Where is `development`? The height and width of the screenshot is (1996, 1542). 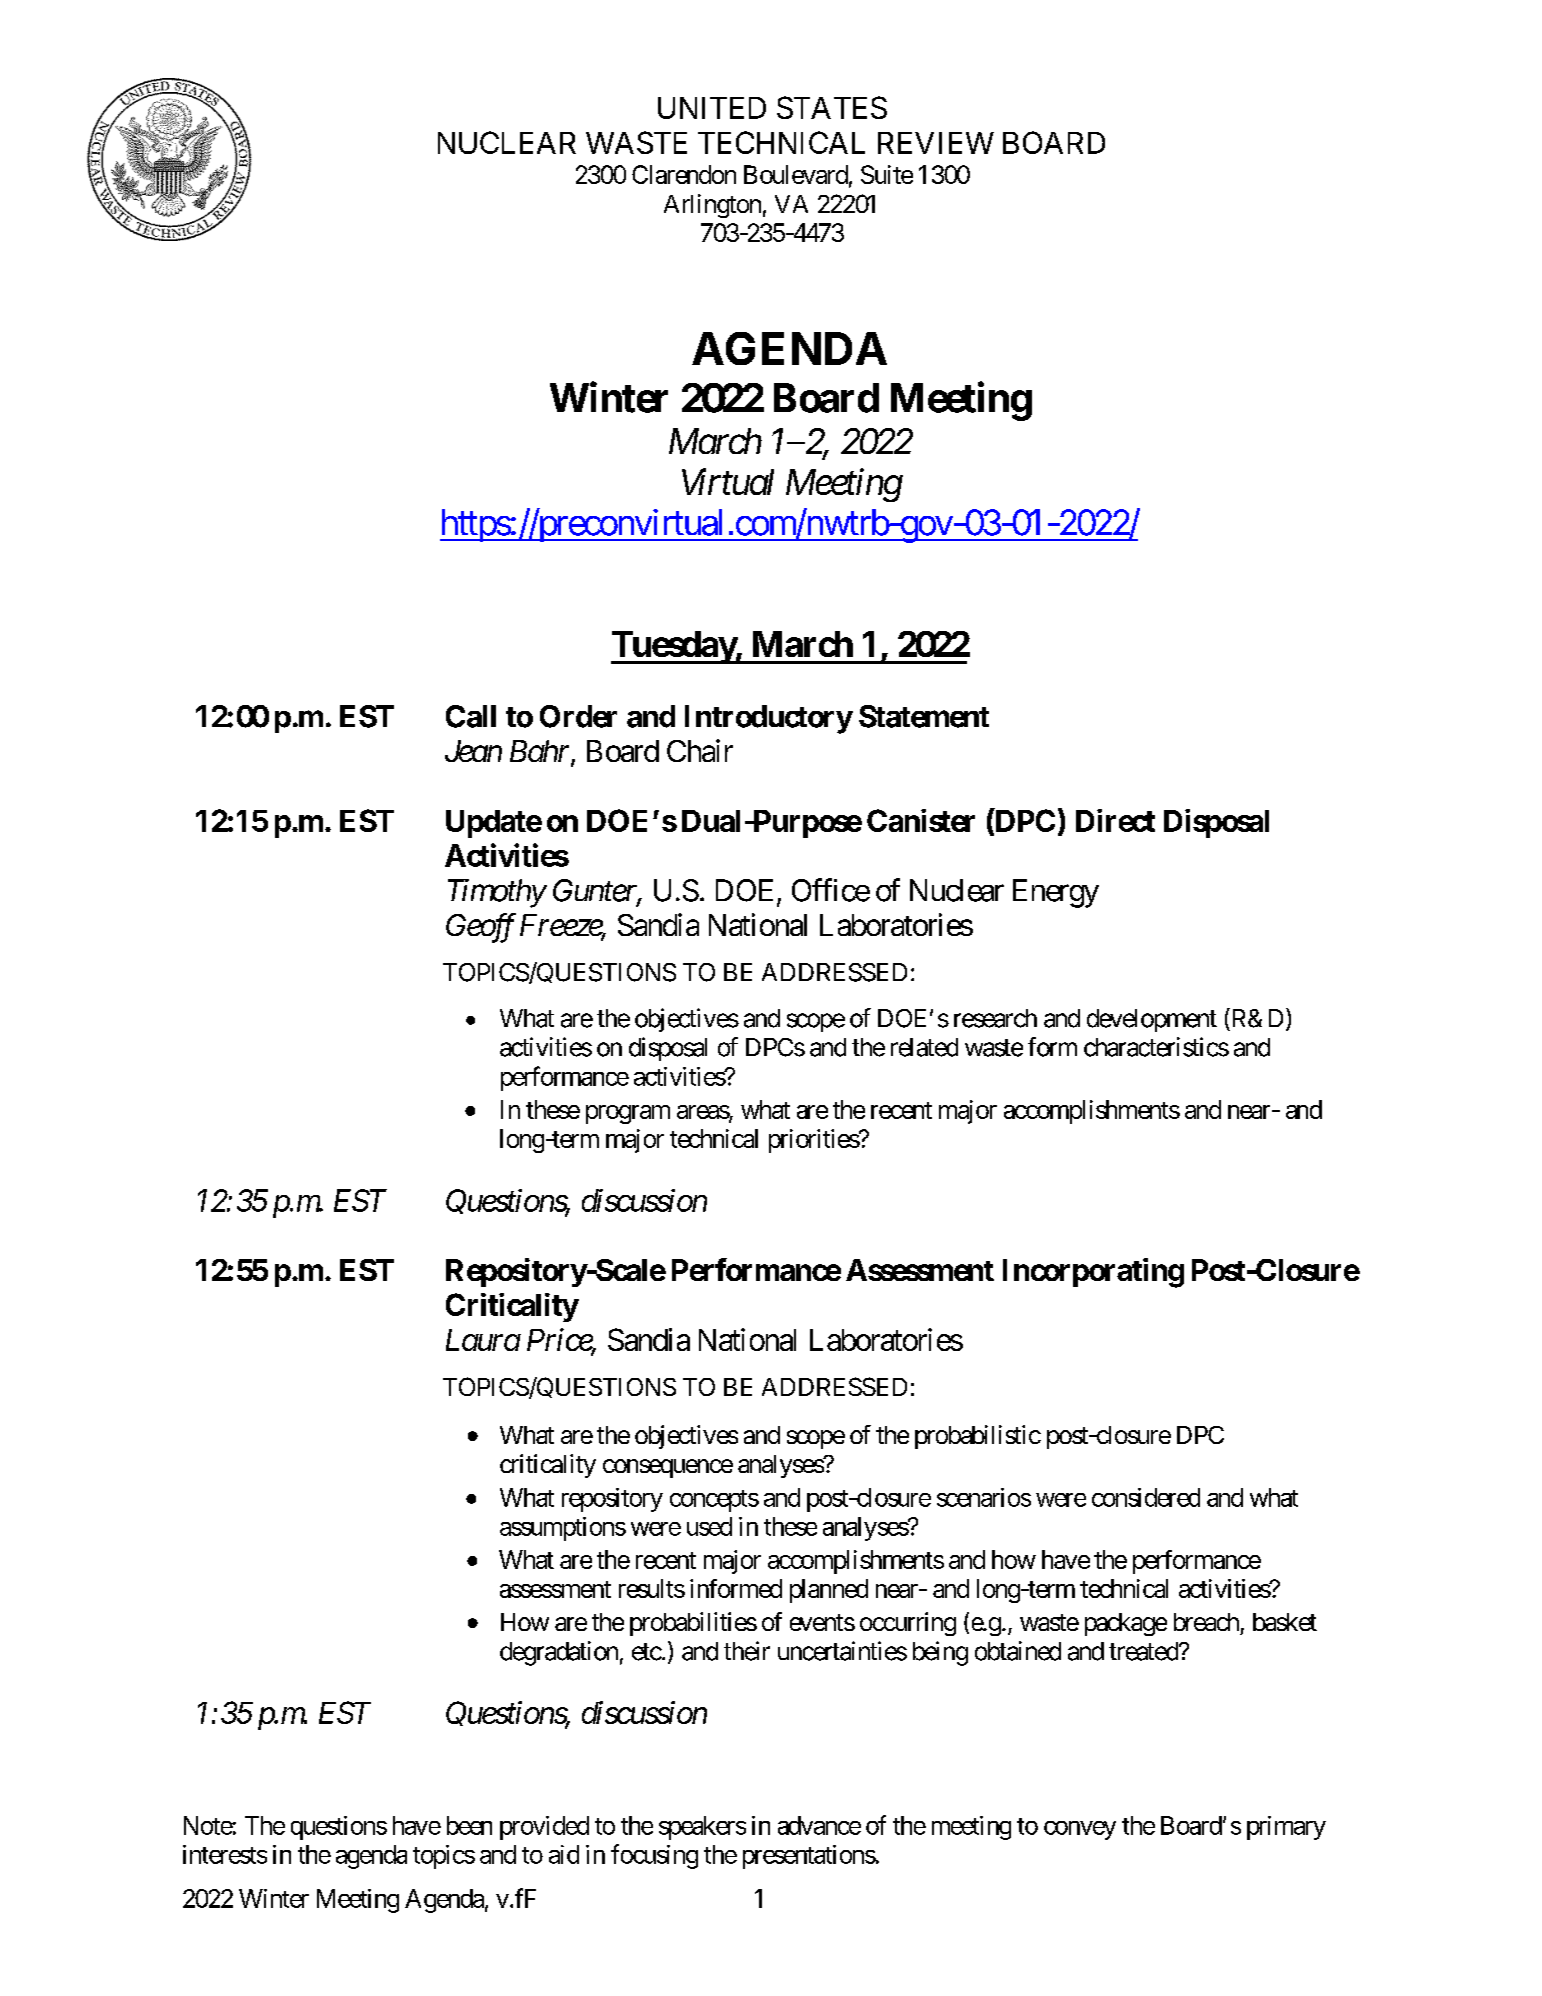
development is located at coordinates (1152, 1020).
